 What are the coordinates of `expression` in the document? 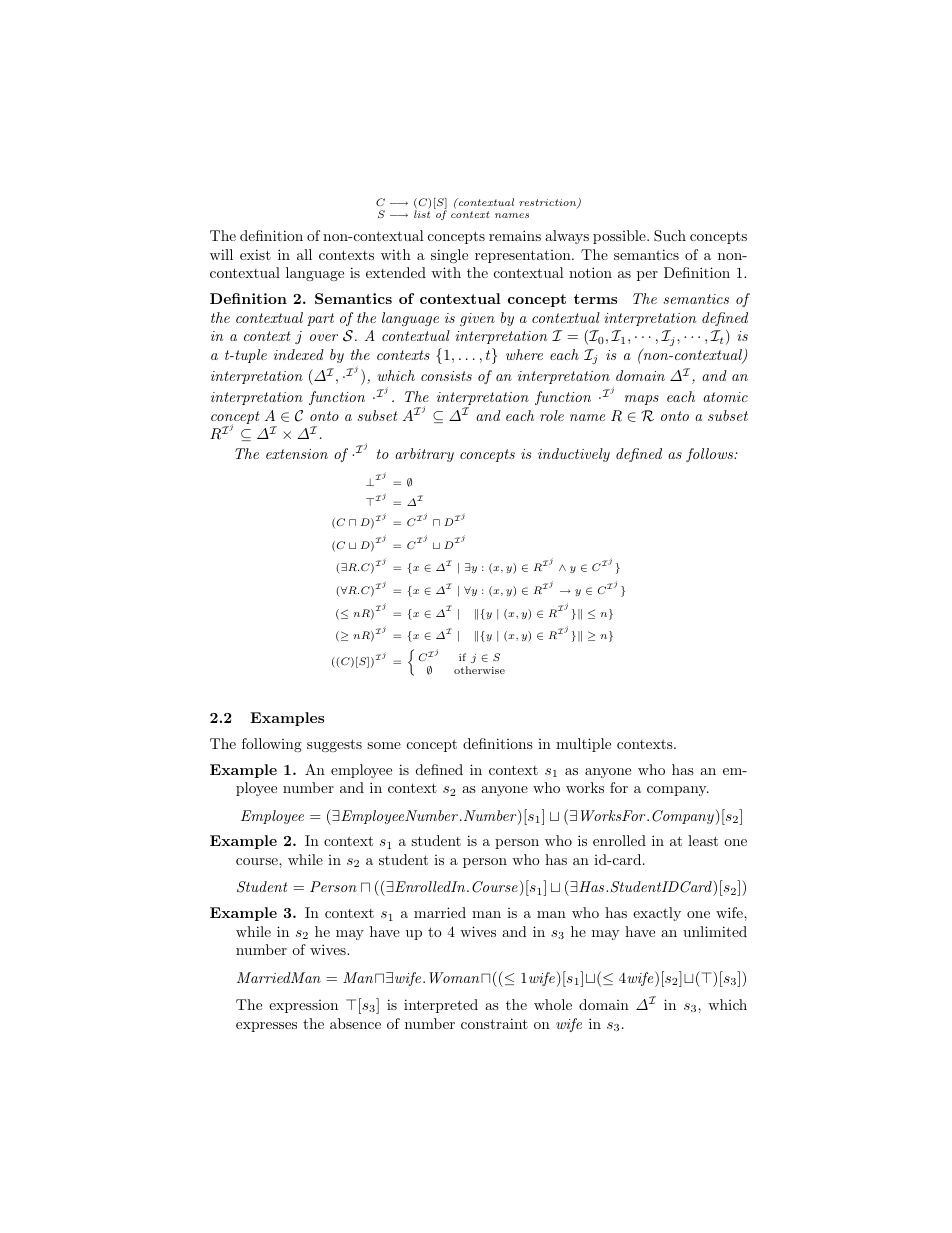 It's located at (303, 1006).
